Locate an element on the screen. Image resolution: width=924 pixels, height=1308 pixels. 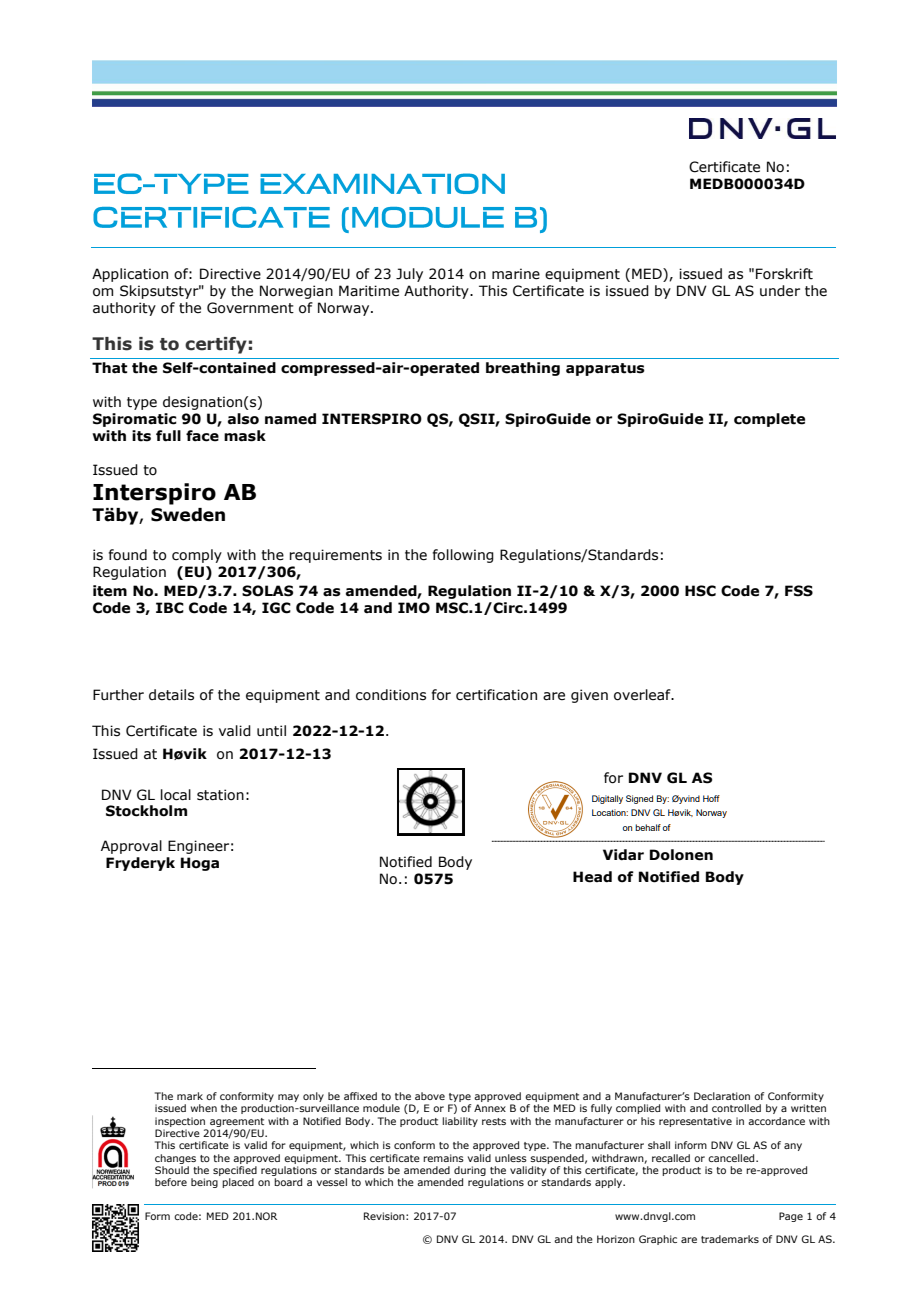
July is located at coordinates (409, 275).
